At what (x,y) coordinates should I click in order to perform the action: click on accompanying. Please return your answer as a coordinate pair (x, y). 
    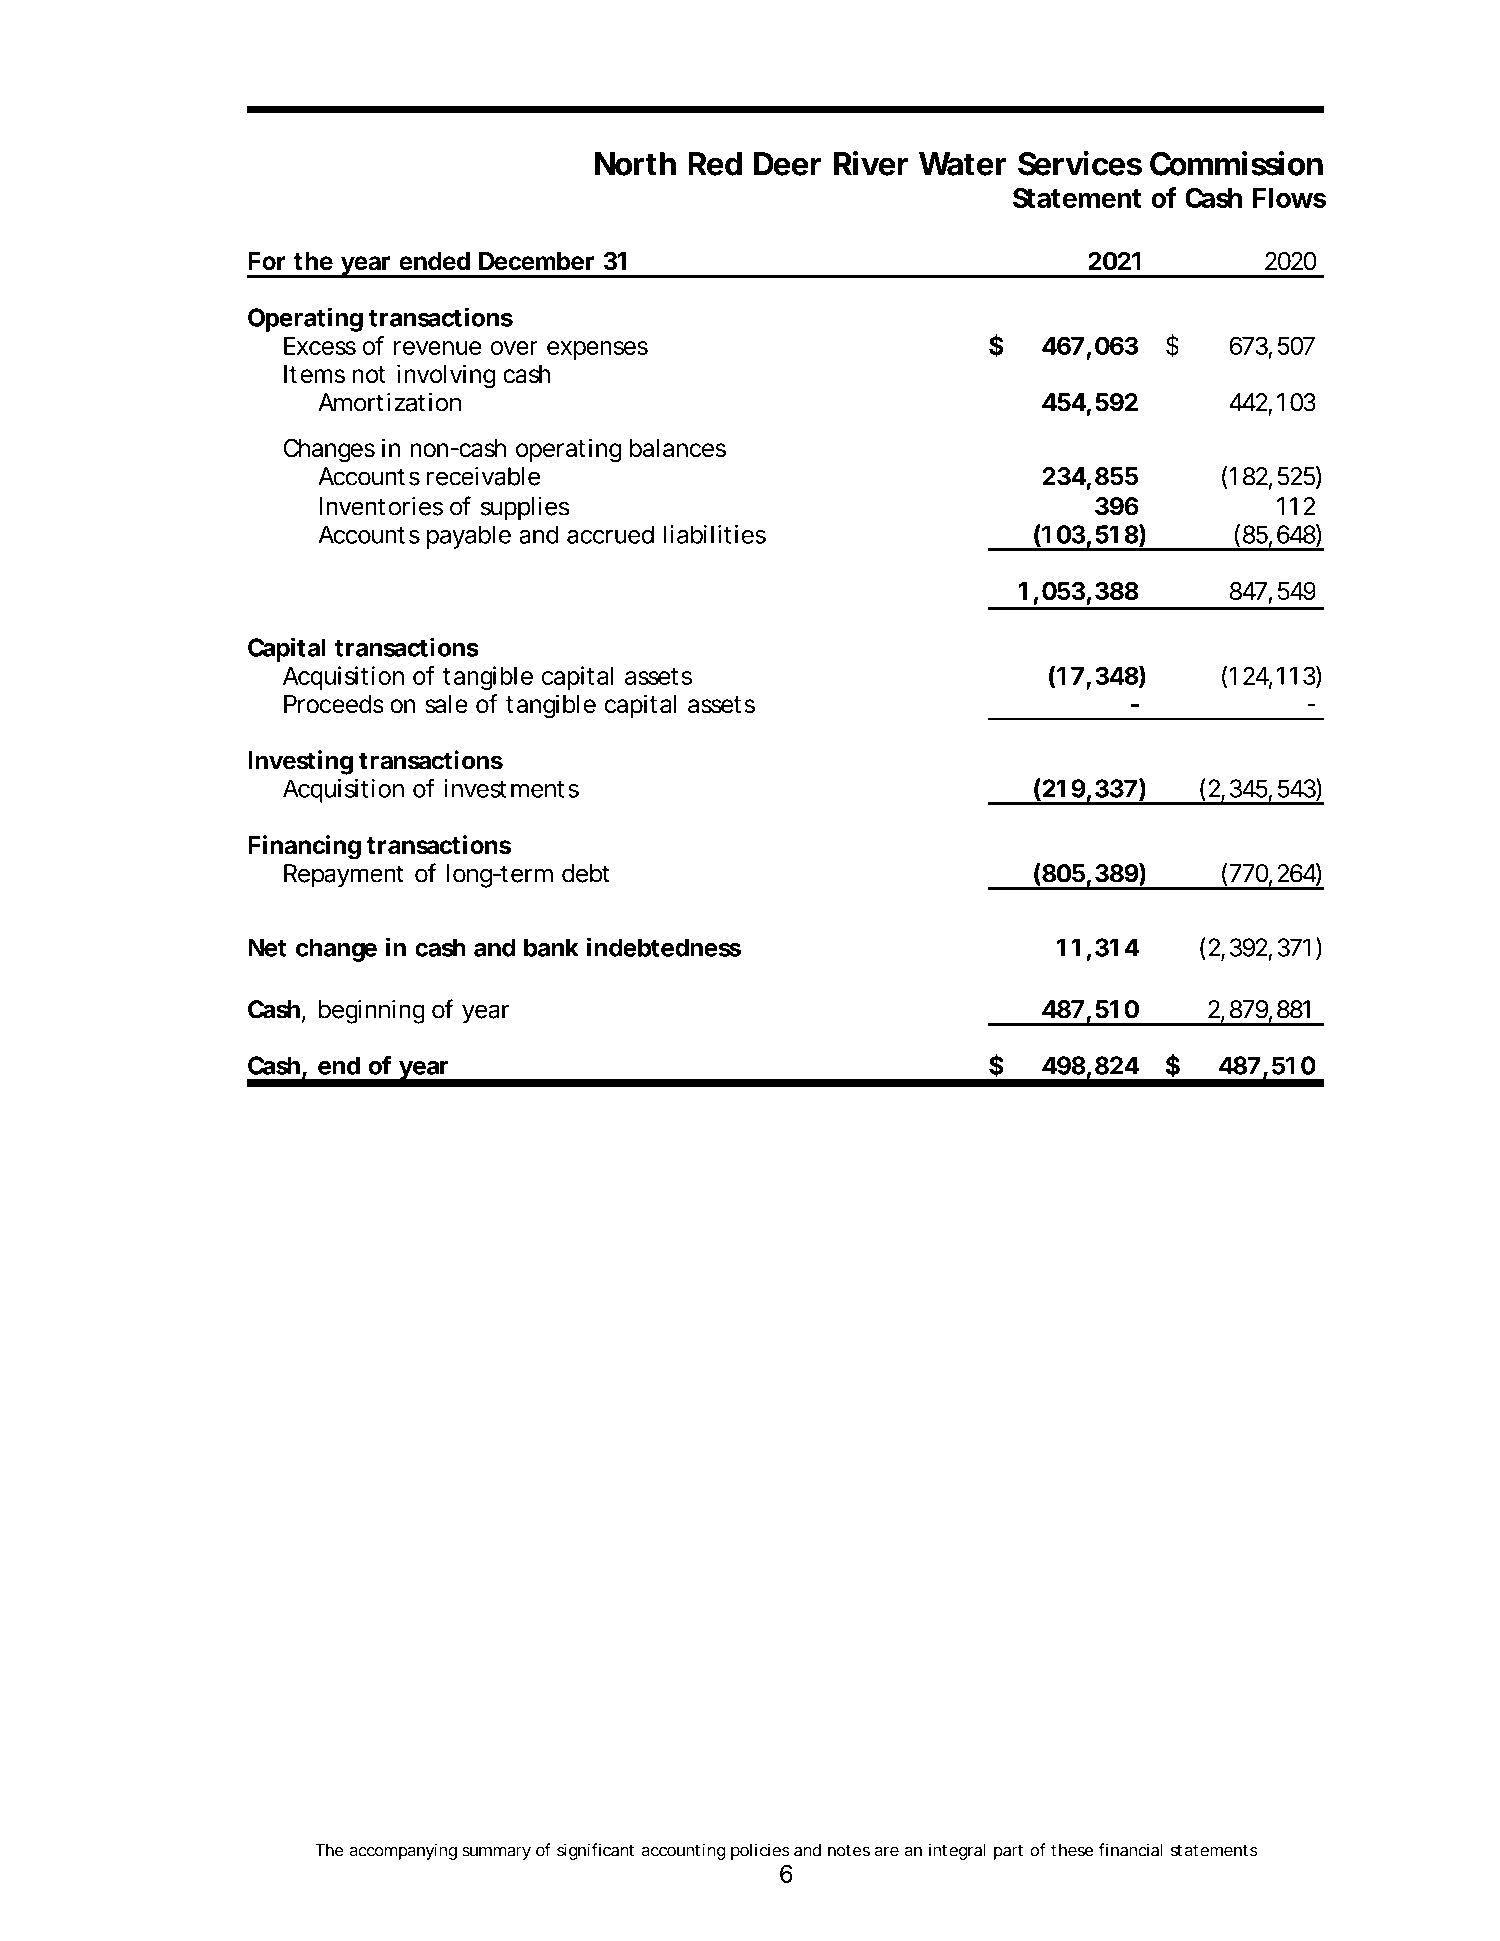
    Looking at the image, I should click on (403, 1851).
